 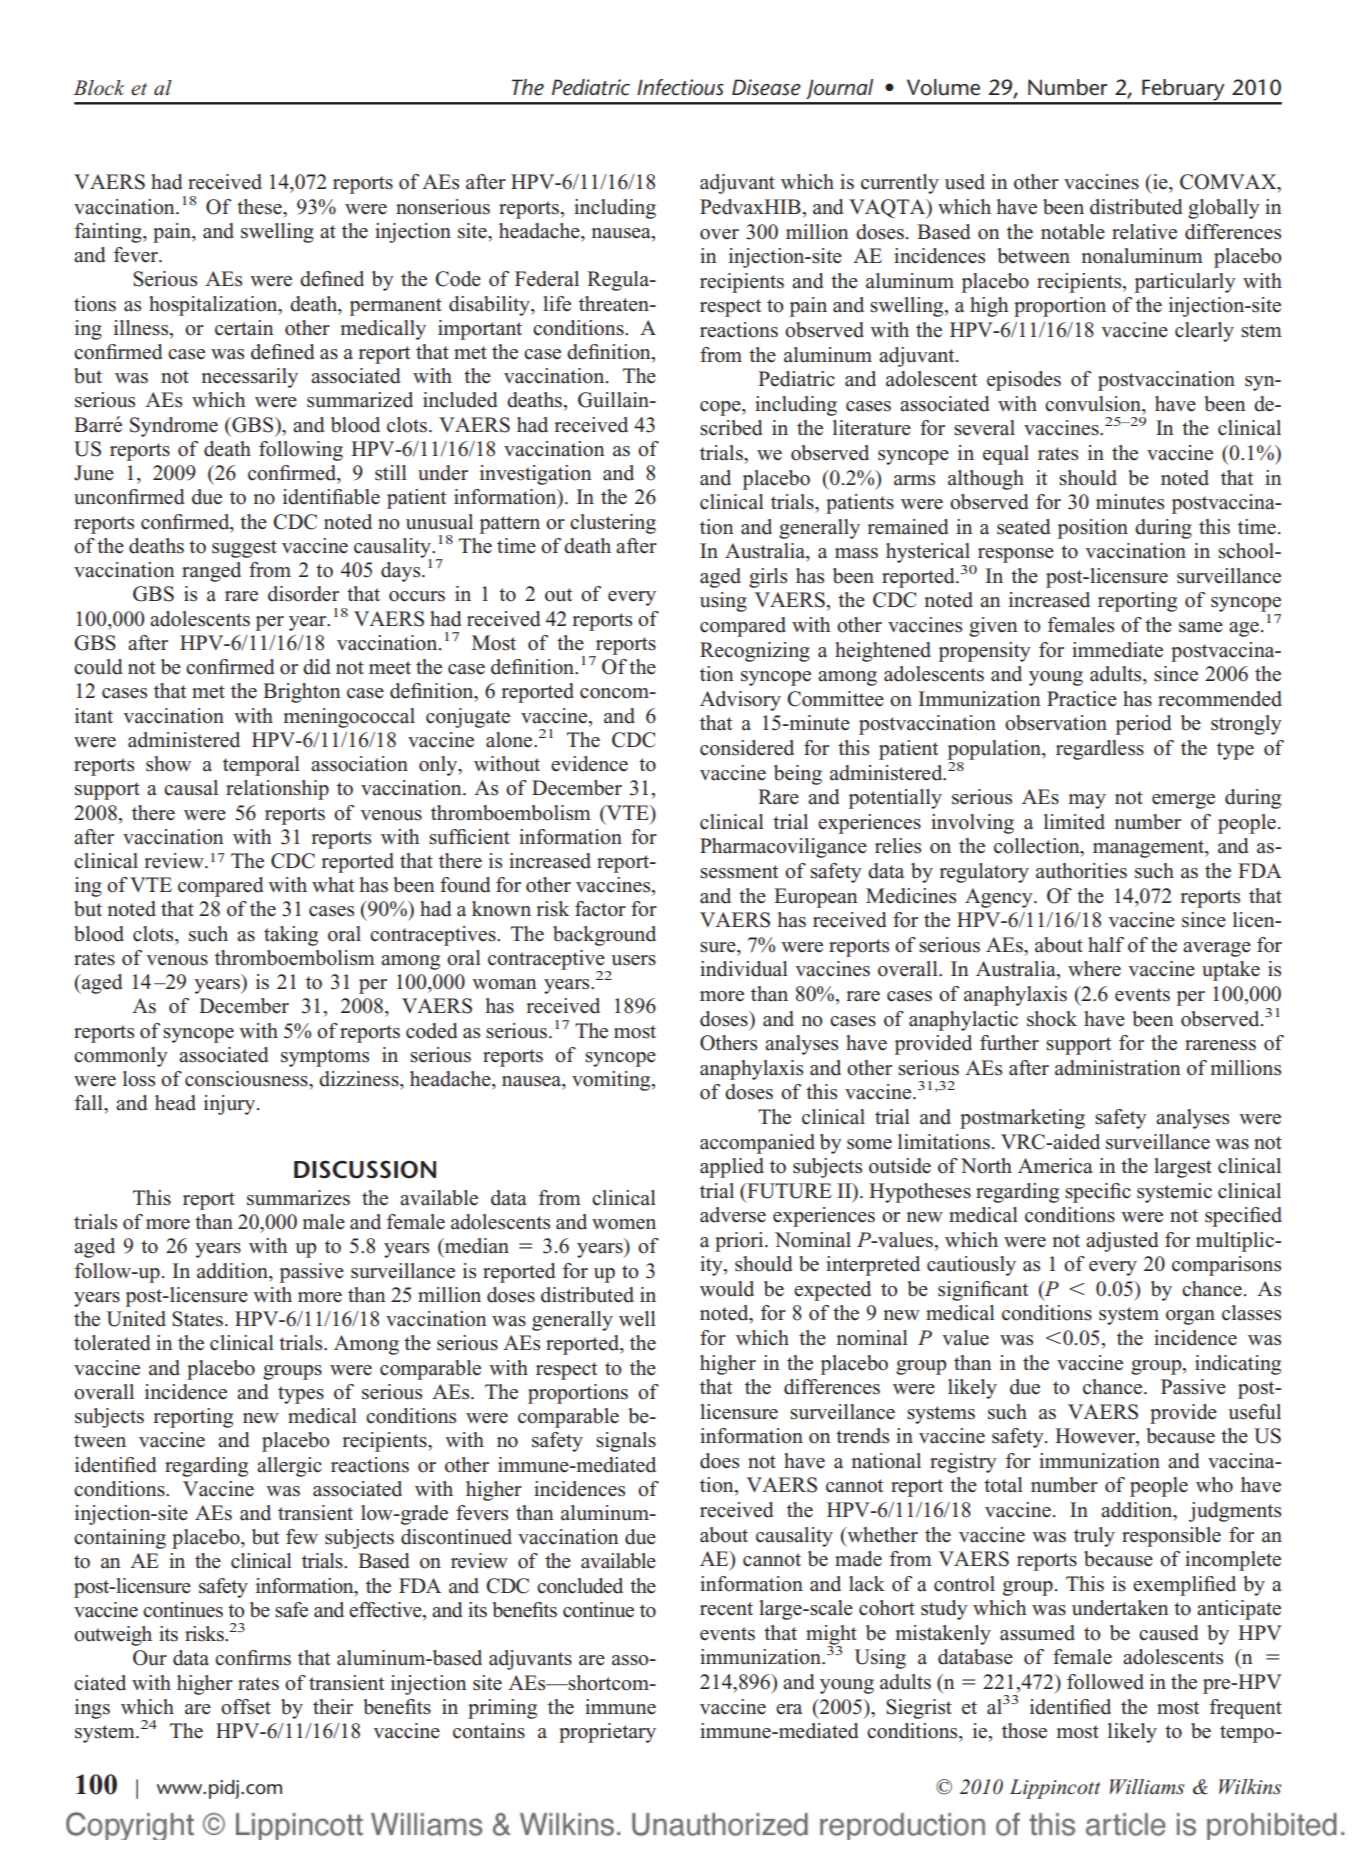 What do you see at coordinates (199, 1319) in the document?
I see `States` at bounding box center [199, 1319].
